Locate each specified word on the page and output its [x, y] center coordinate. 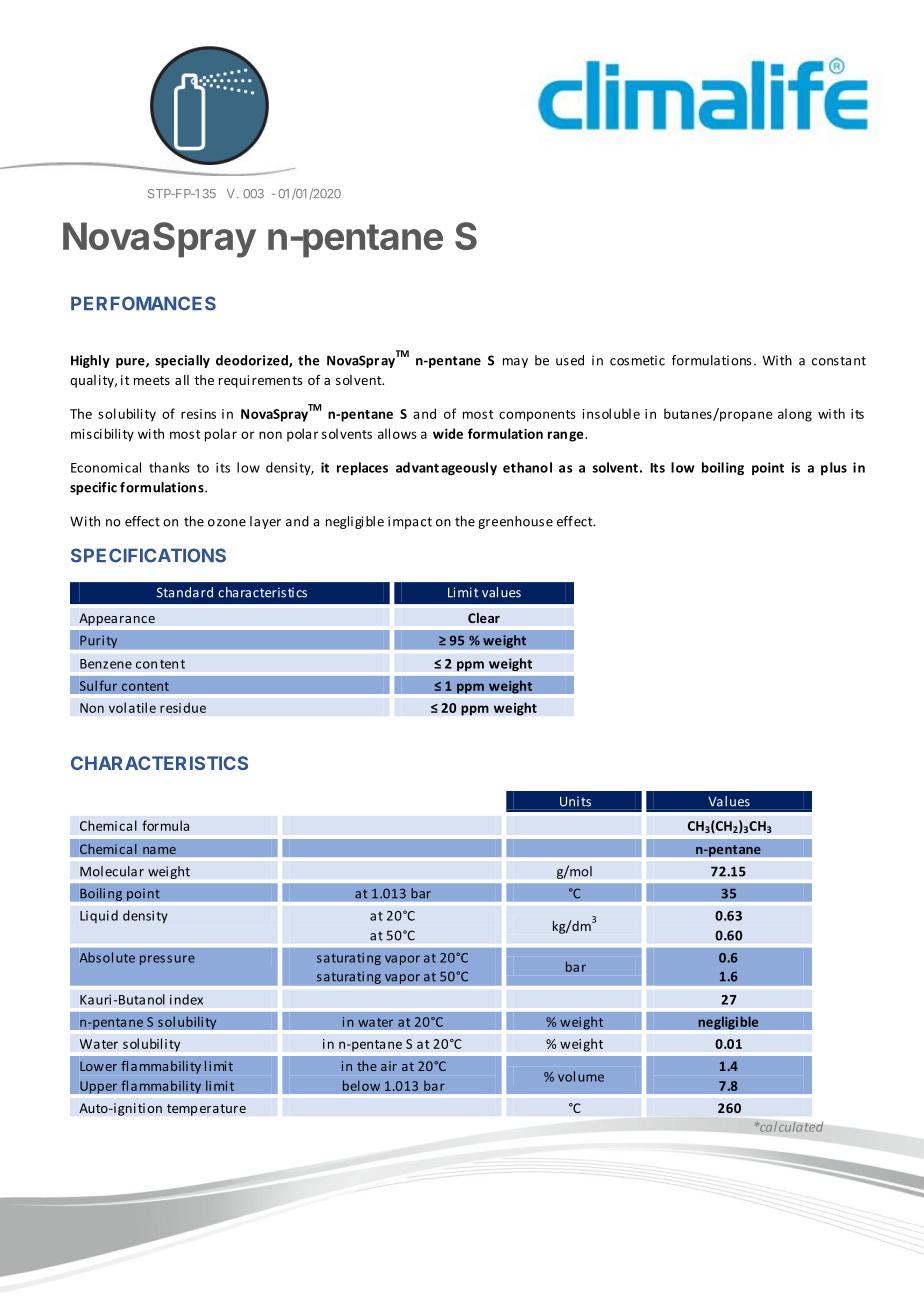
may [515, 363]
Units [575, 801]
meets [152, 380]
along [795, 415]
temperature [206, 1110]
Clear [484, 618]
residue [183, 707]
